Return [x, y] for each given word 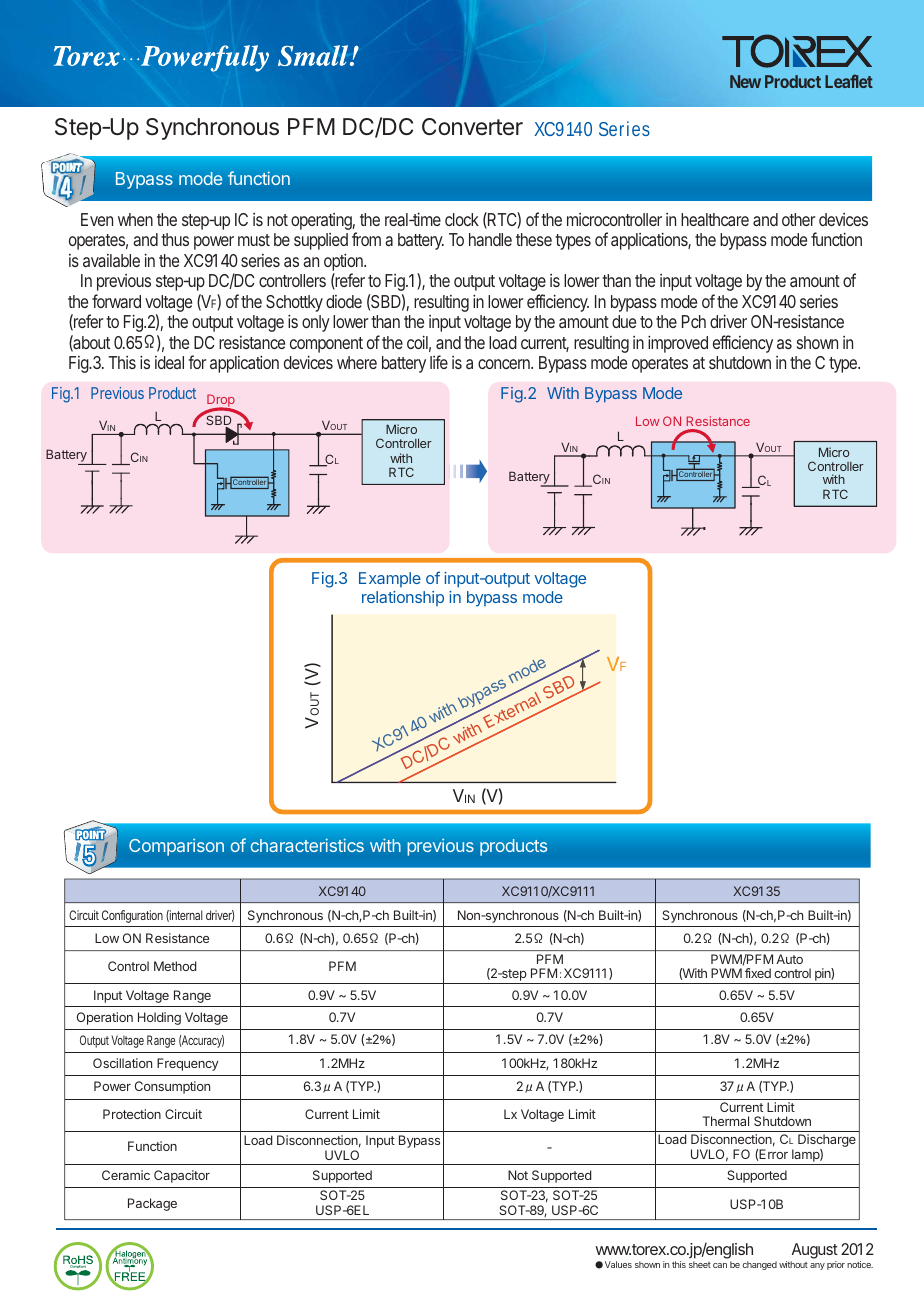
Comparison [176, 847]
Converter [472, 126]
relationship [403, 598]
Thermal [726, 1121]
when [135, 219]
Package [152, 1204]
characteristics [307, 845]
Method [175, 966]
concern [505, 364]
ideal [169, 362]
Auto [790, 959]
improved [678, 344]
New [745, 81]
